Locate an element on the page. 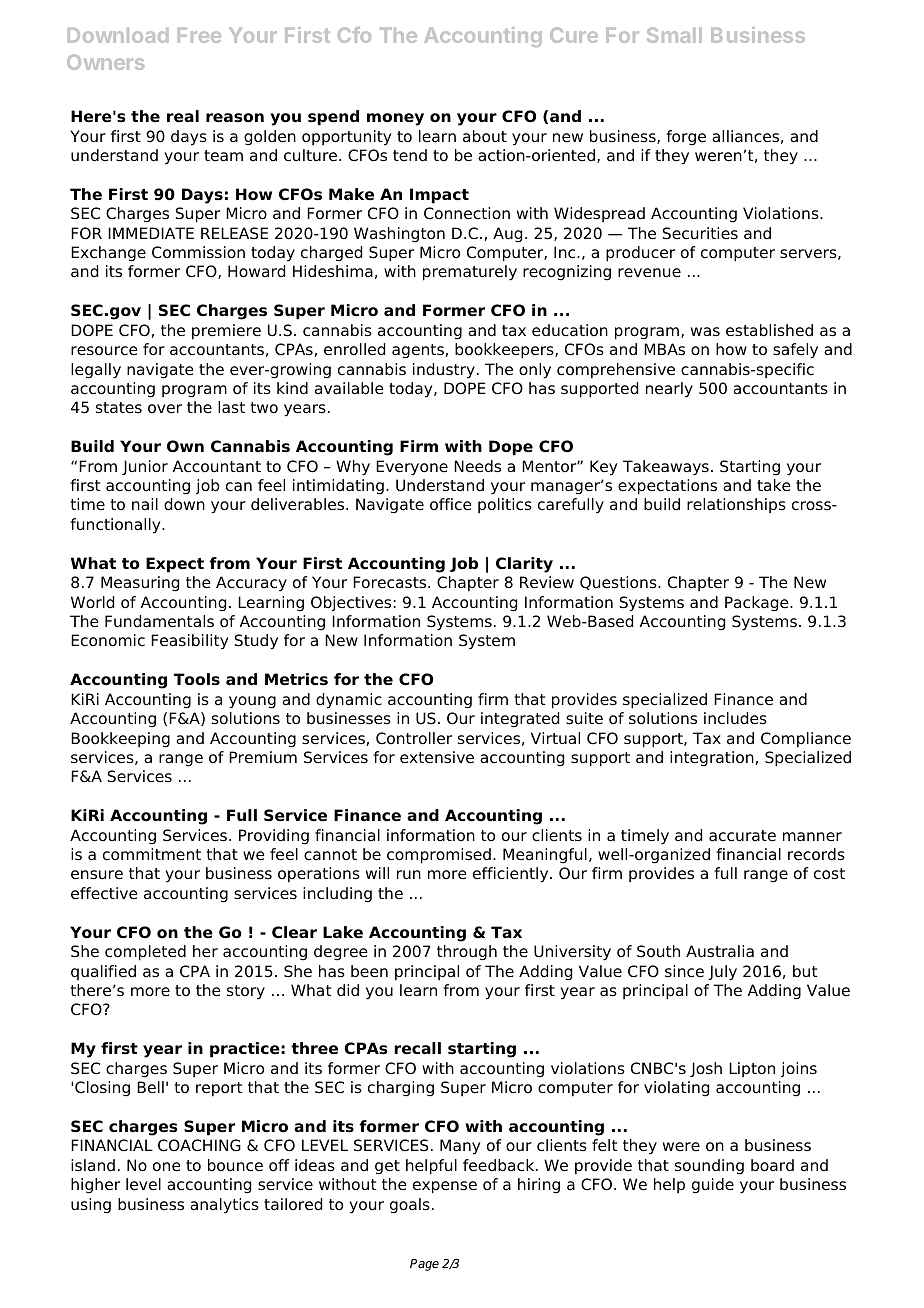  completed is located at coordinates (145, 953).
